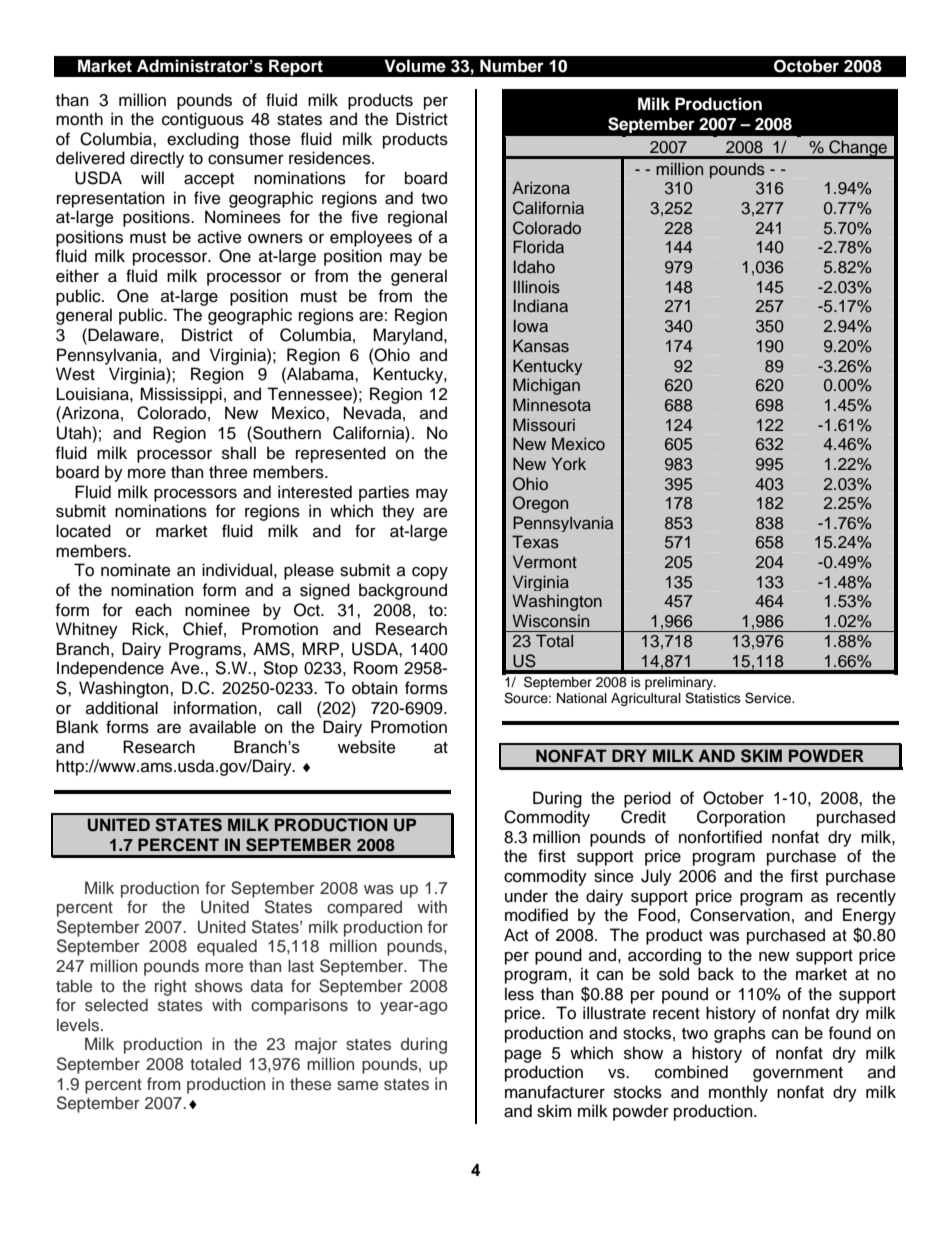  What do you see at coordinates (512, 66) in the screenshot?
I see `Number` at bounding box center [512, 66].
